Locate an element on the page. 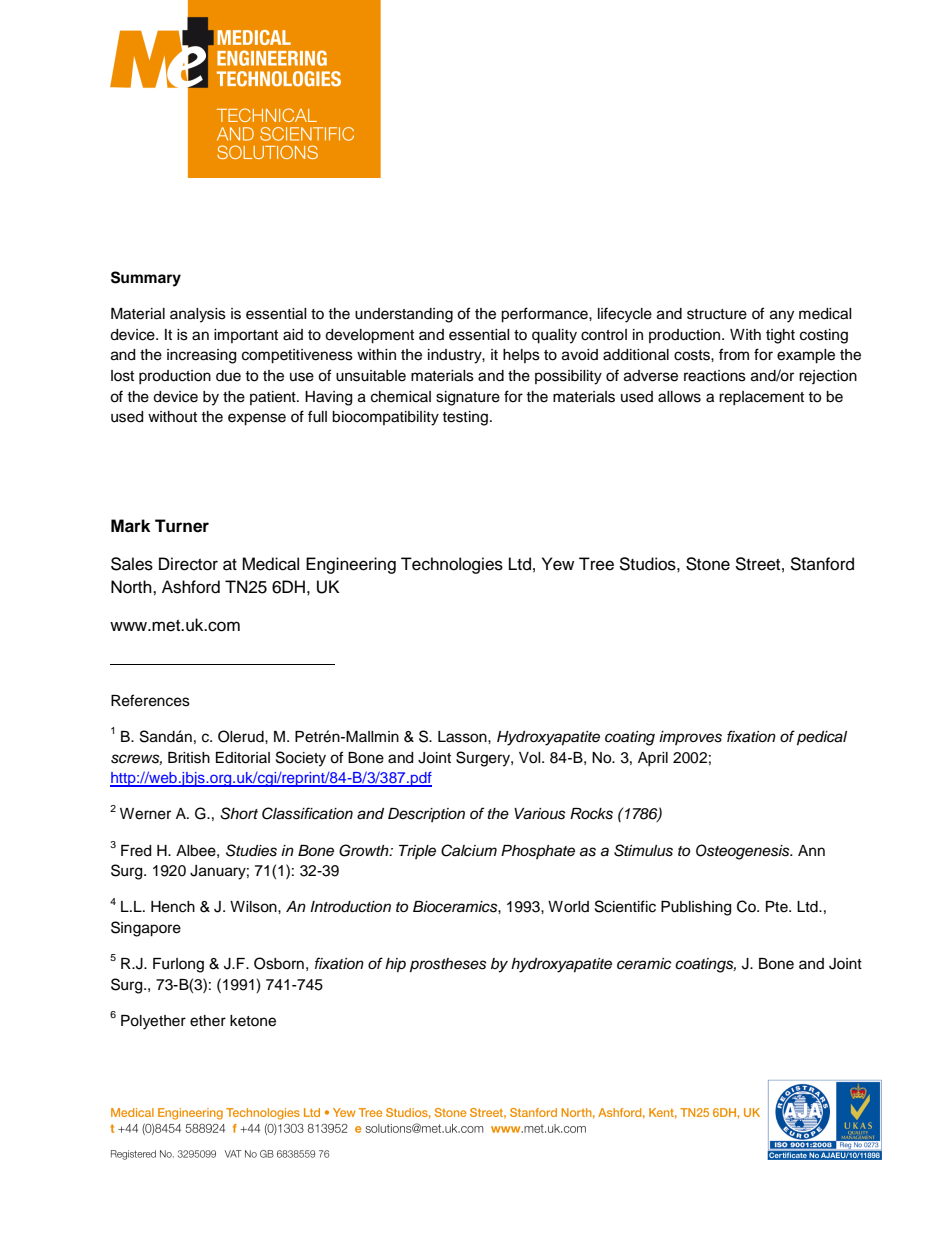 This page has height=1233, width=952. Stone is located at coordinates (708, 564).
